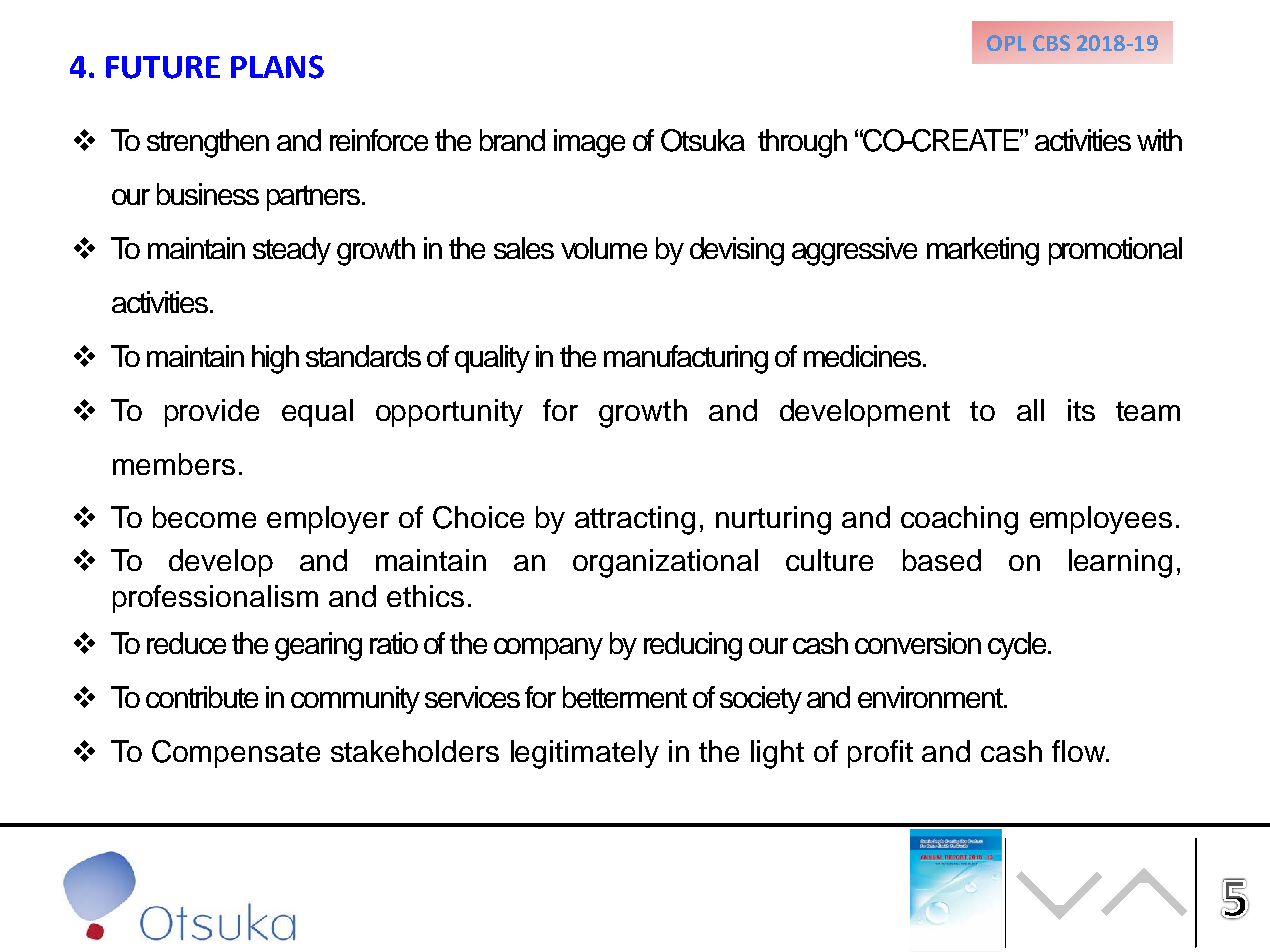 The image size is (1270, 952). Describe the element at coordinates (328, 520) in the screenshot. I see `employer` at that location.
